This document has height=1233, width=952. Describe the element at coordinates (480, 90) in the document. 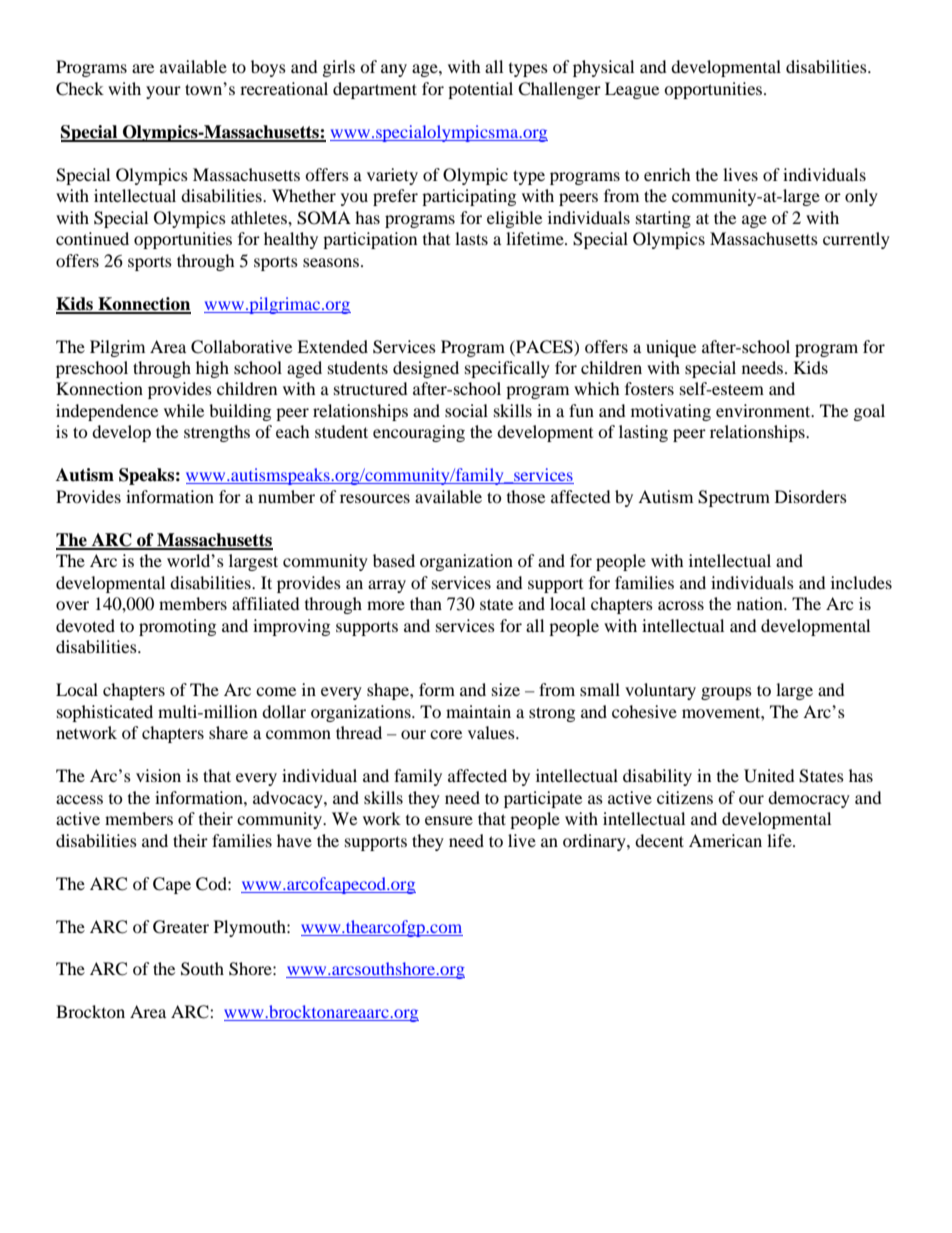

I see `potential` at that location.
